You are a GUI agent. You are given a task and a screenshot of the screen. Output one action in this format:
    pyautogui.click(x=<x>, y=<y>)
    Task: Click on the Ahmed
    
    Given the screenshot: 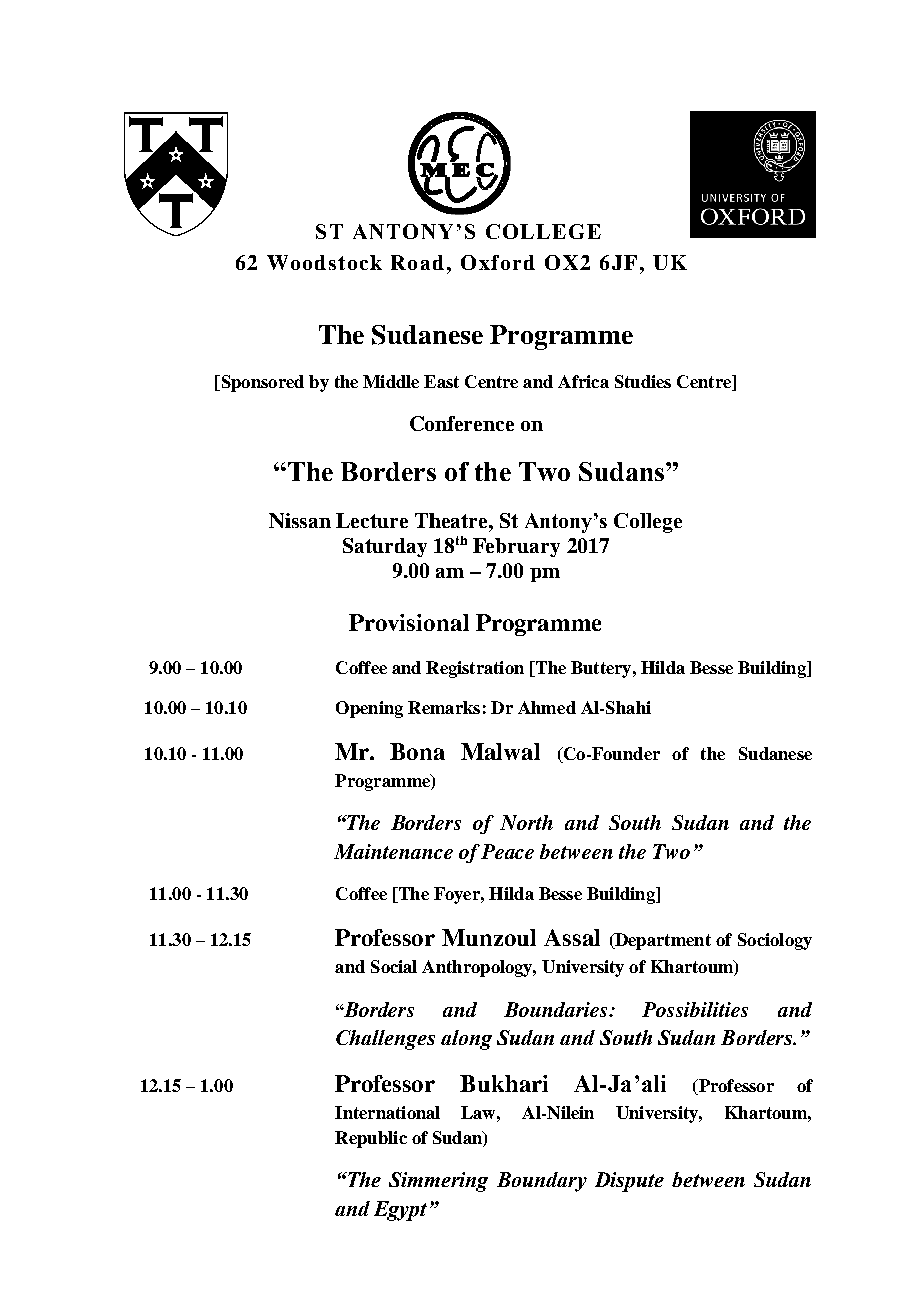 What is the action you would take?
    pyautogui.click(x=547, y=707)
